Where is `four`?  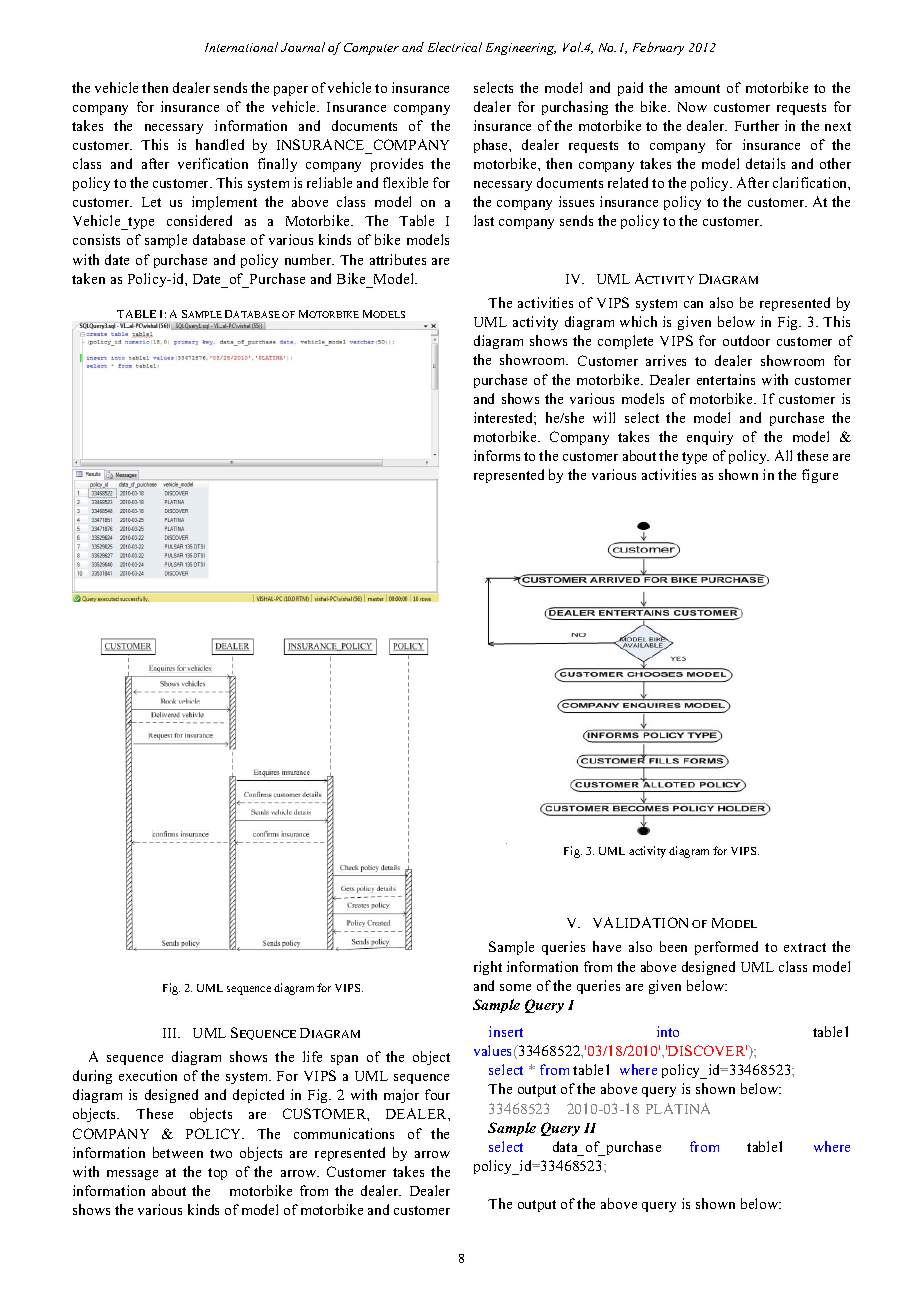 four is located at coordinates (437, 1094).
